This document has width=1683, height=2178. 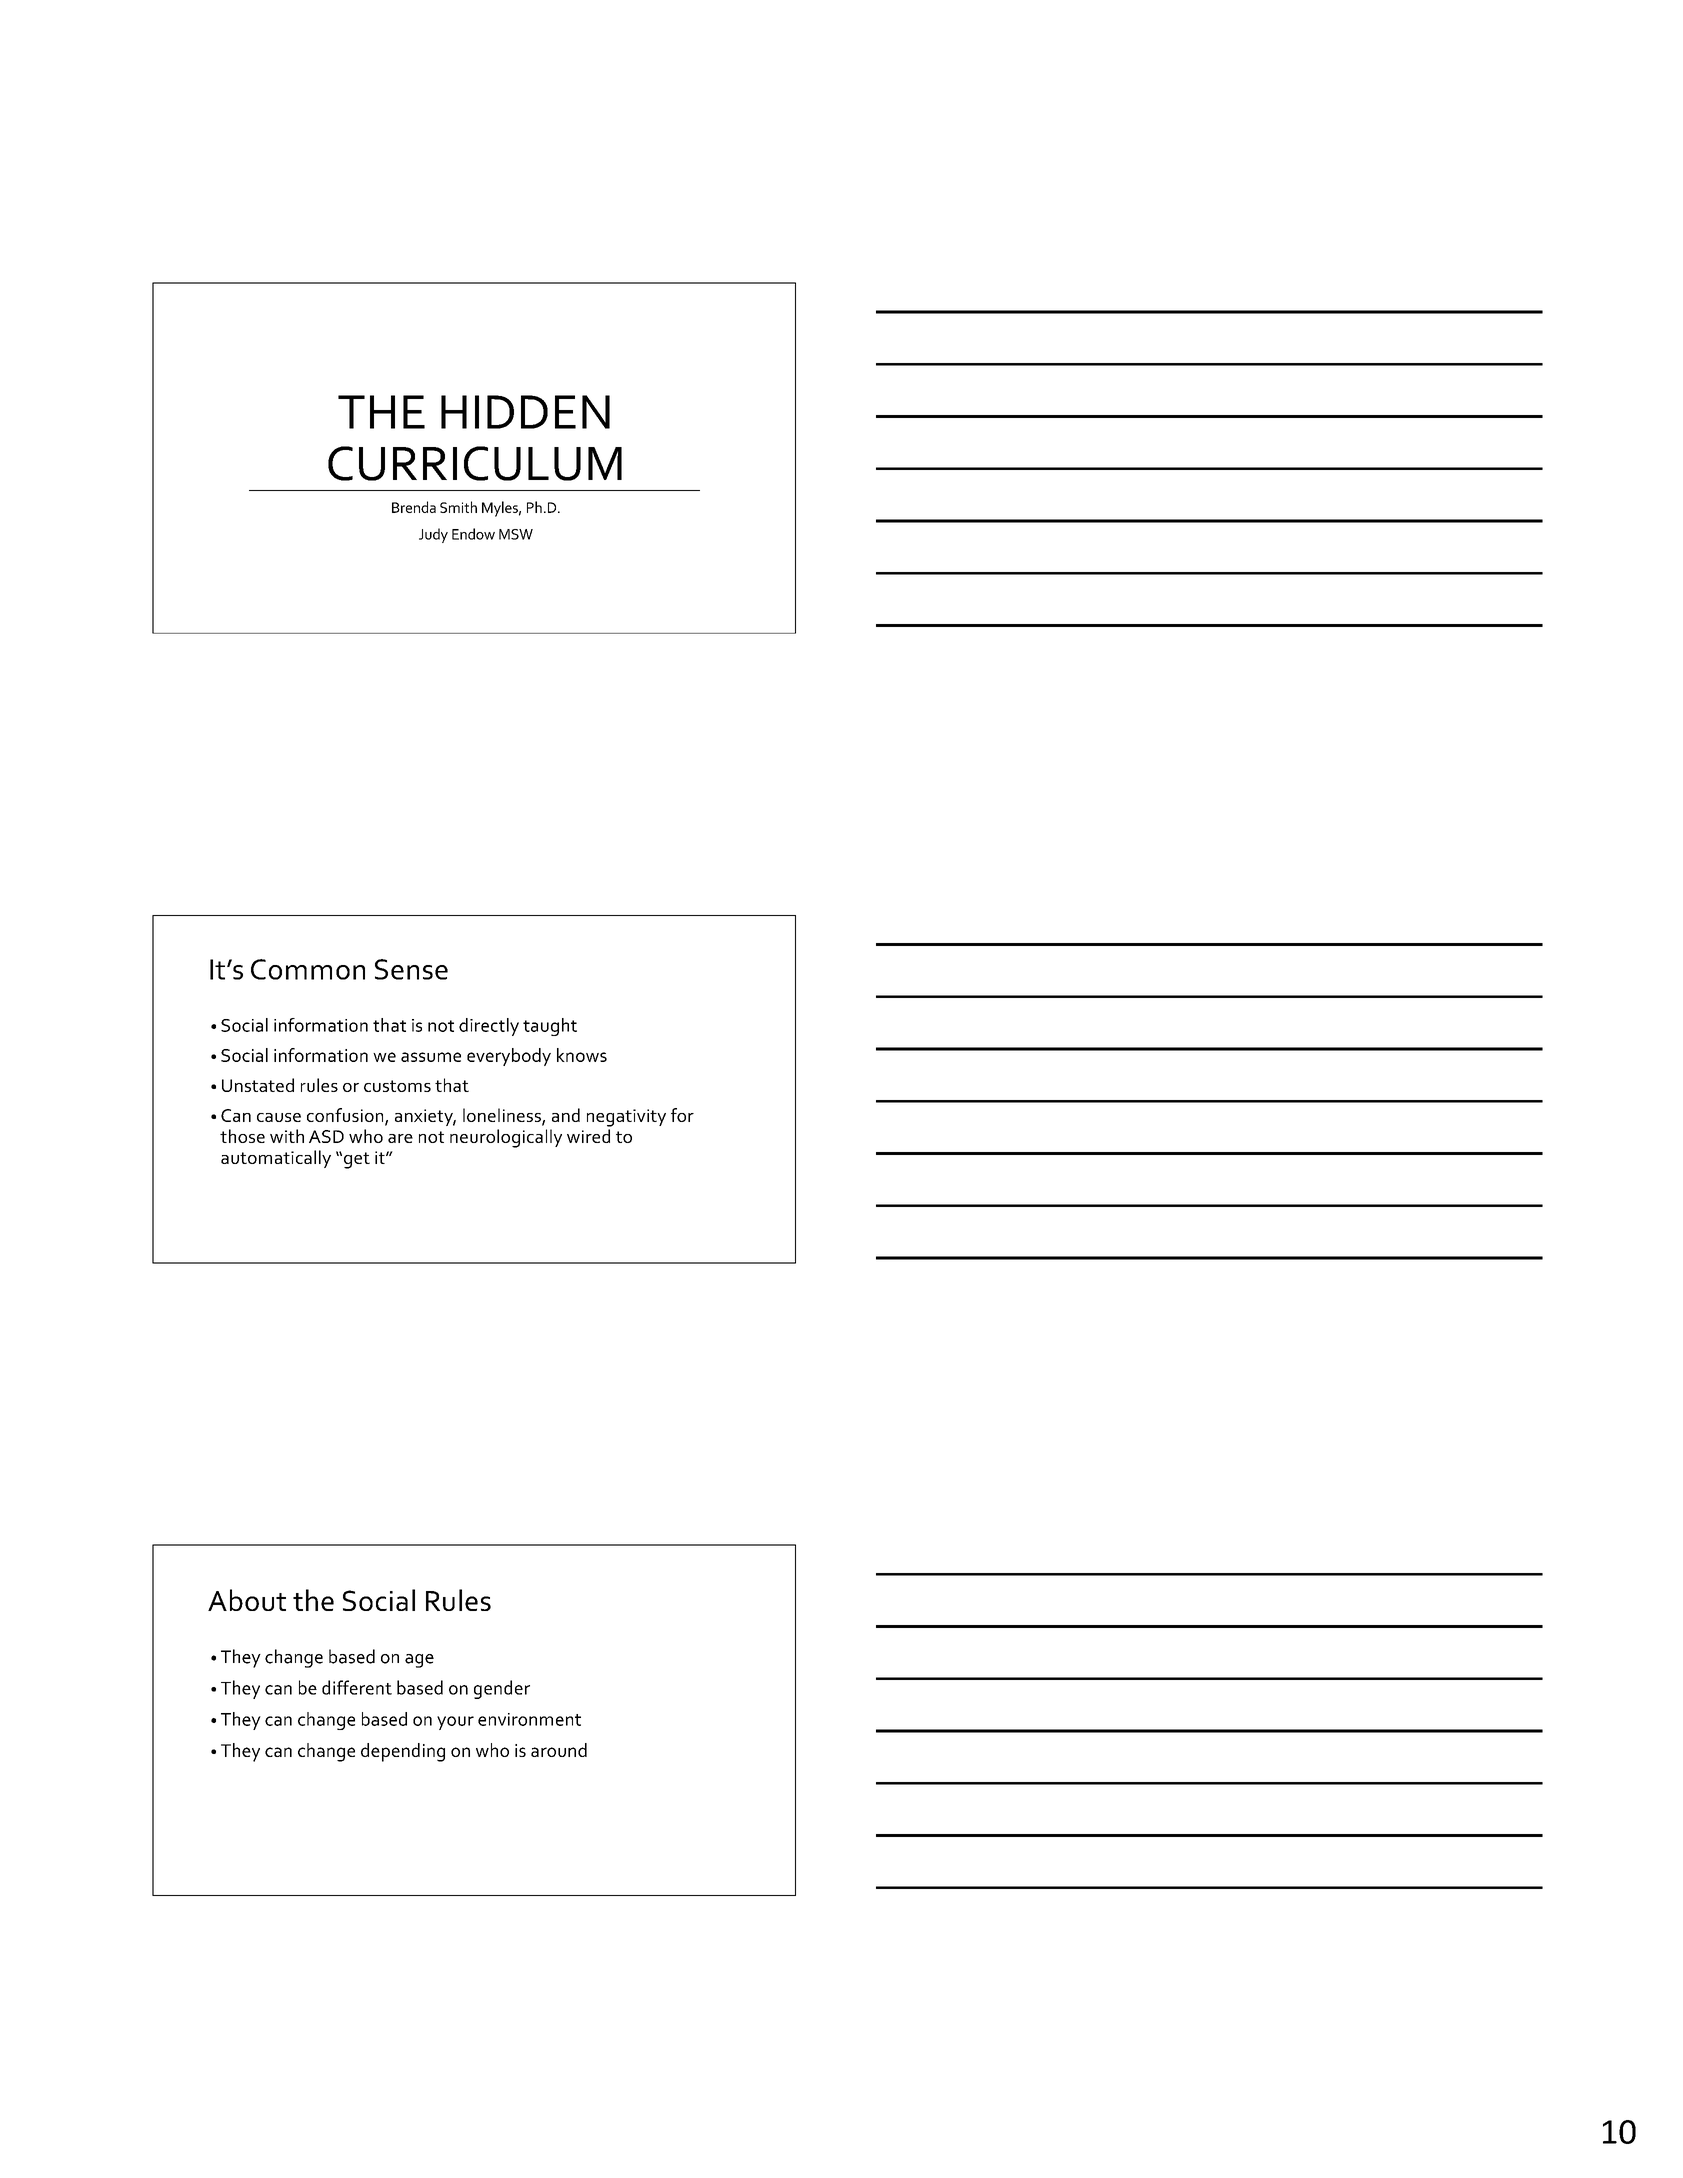 What do you see at coordinates (414, 507) in the document?
I see `Brenda` at bounding box center [414, 507].
